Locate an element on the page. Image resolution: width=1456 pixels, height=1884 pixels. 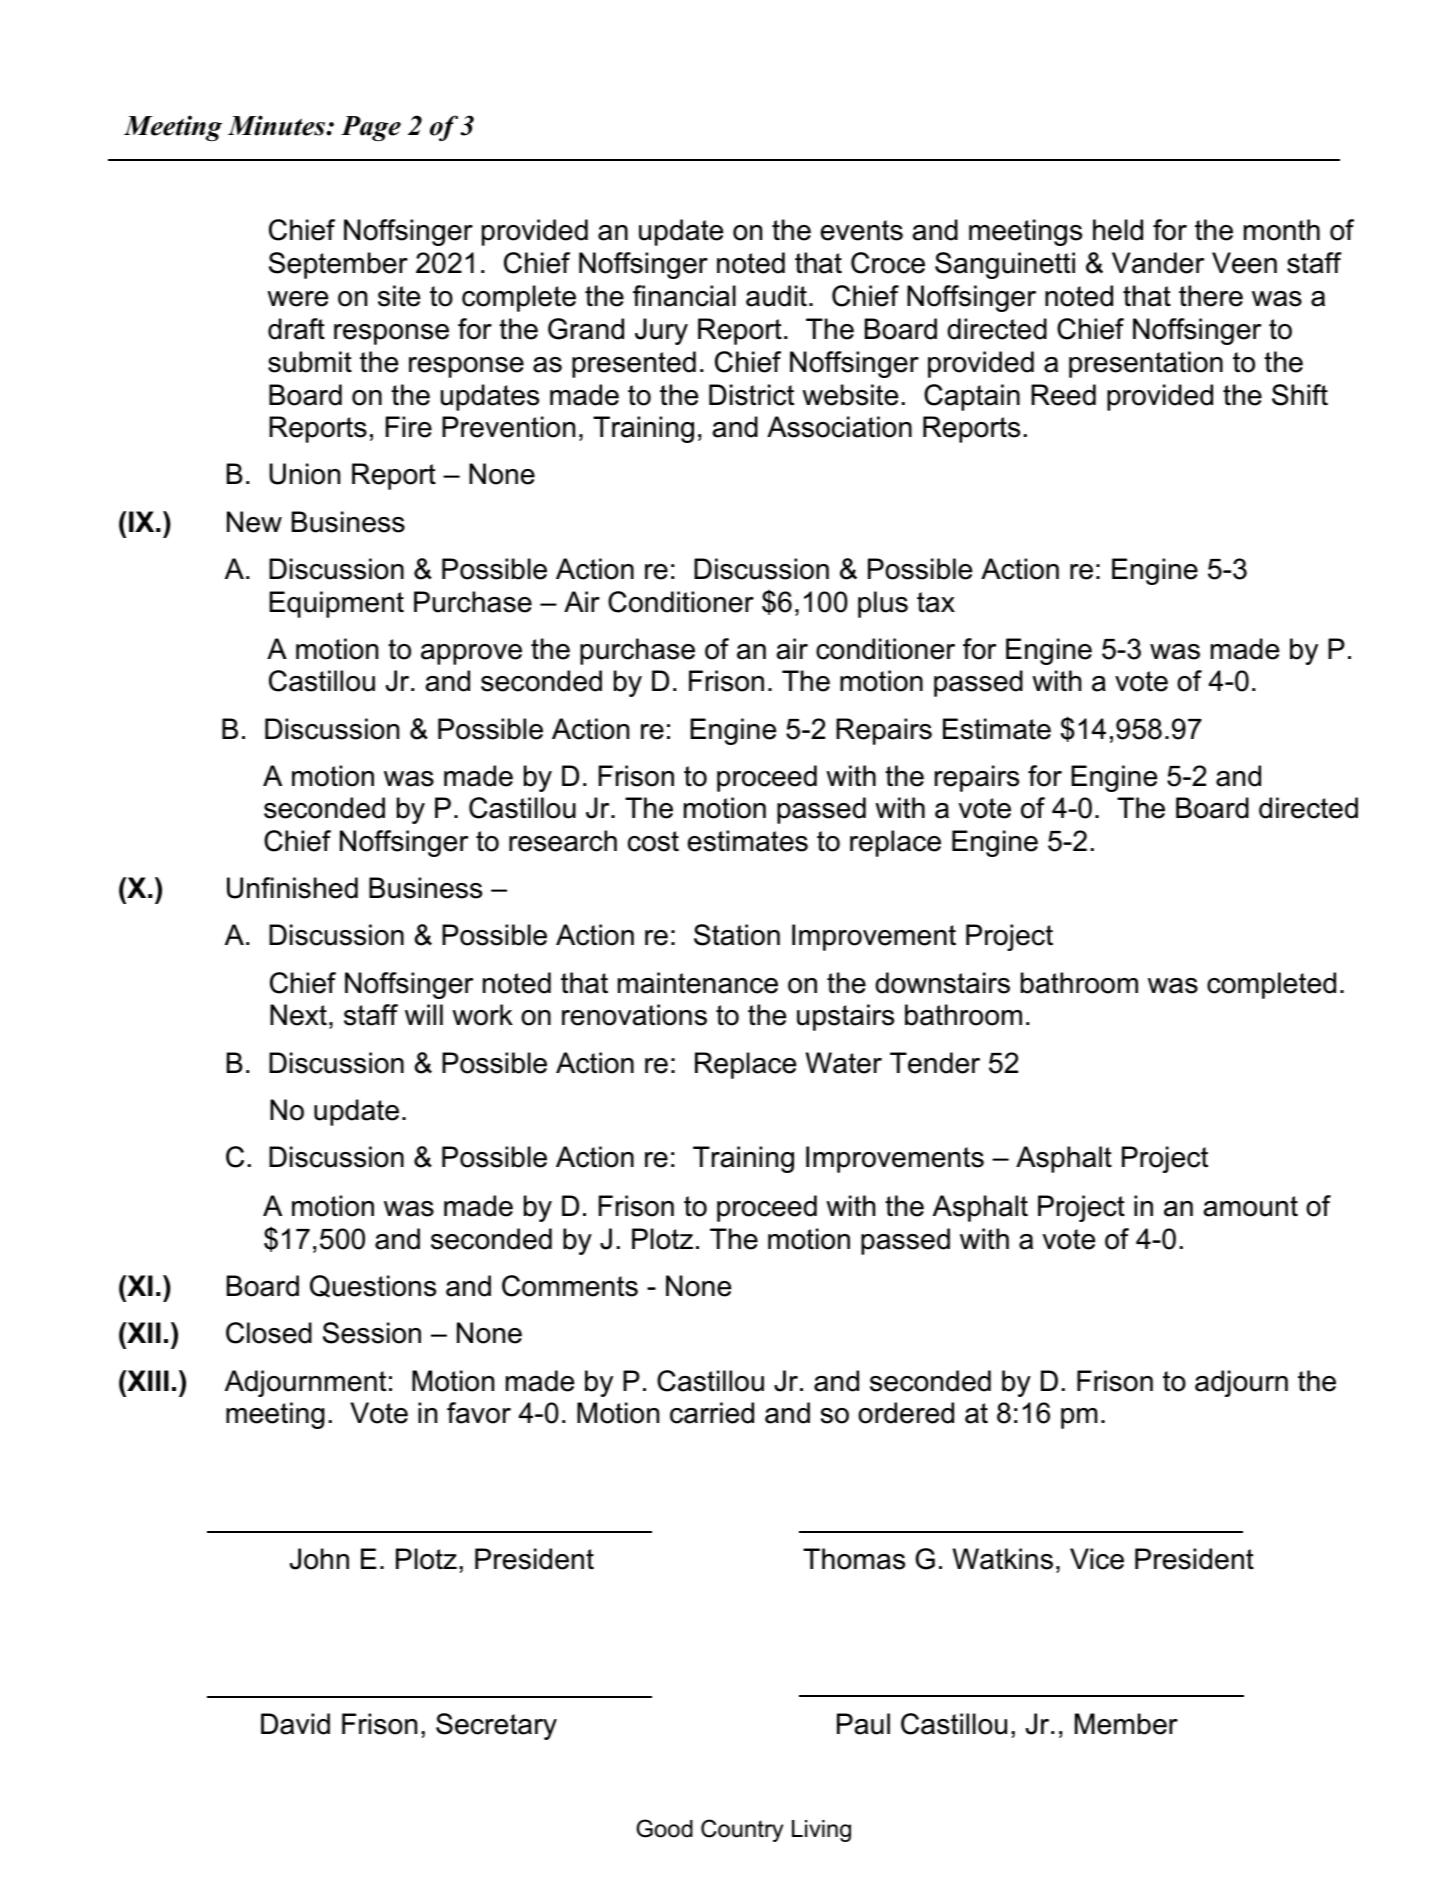
Next is located at coordinates (298, 1015).
